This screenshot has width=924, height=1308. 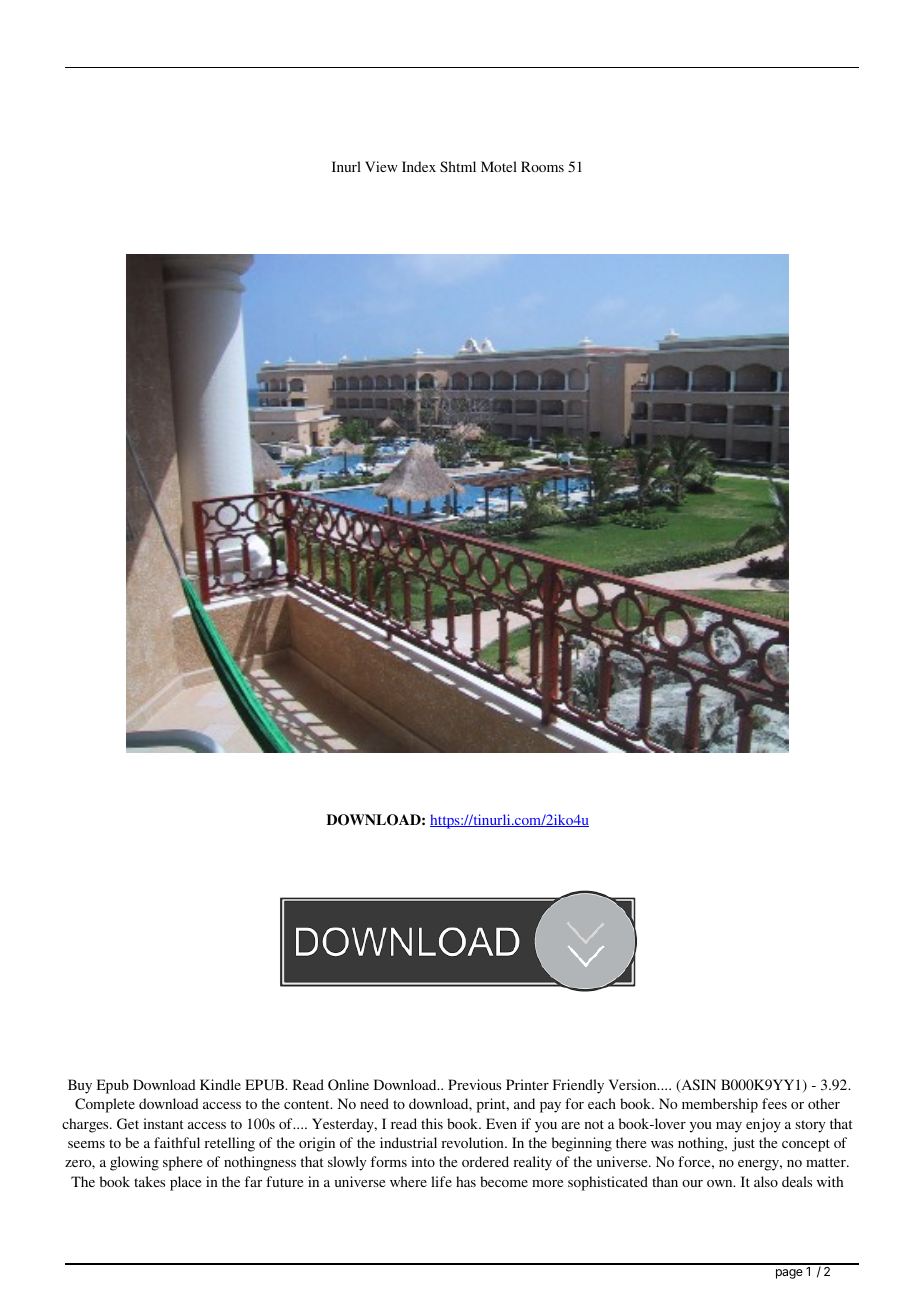 I want to click on Index, so click(x=419, y=166).
